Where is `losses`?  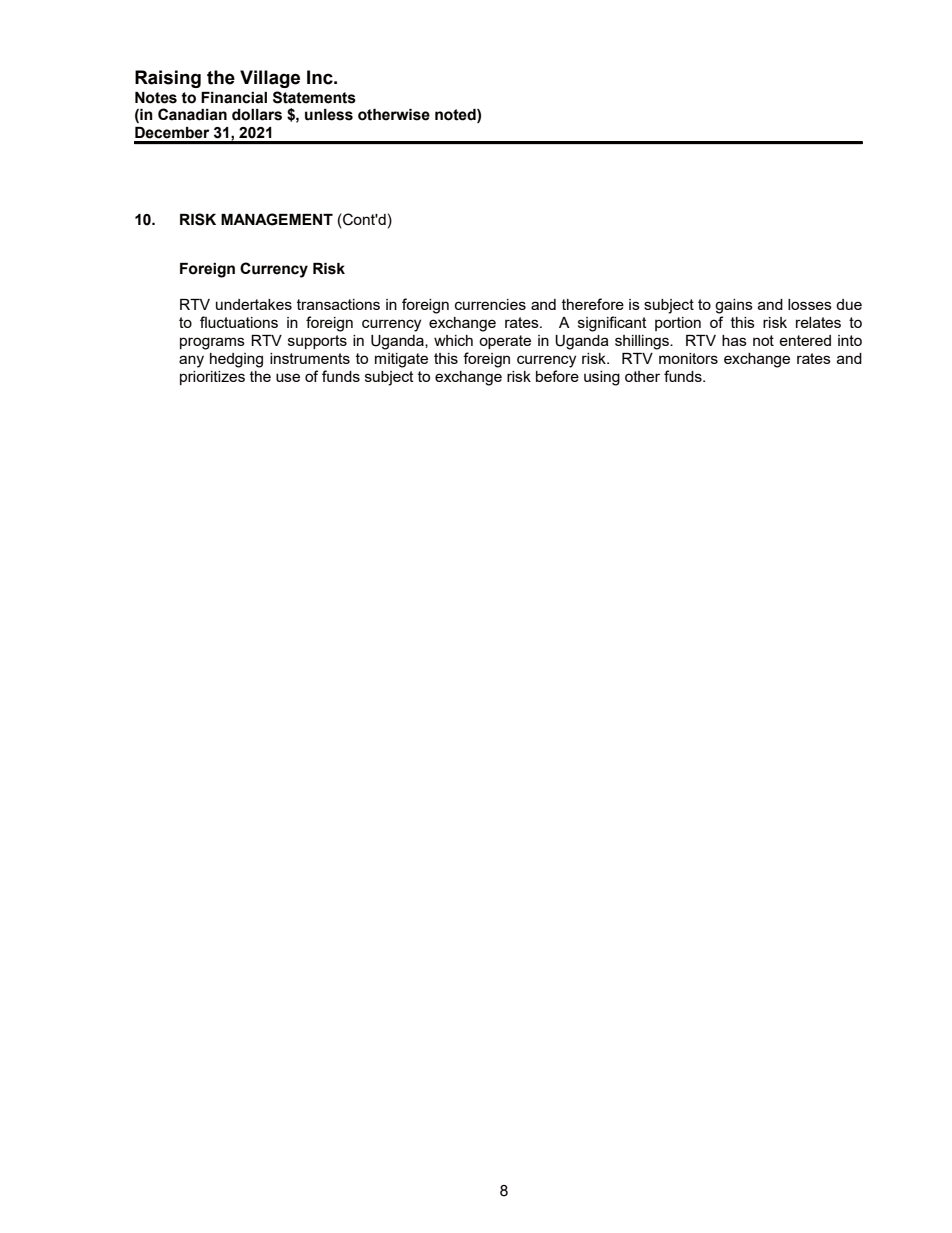
losses is located at coordinates (810, 304).
